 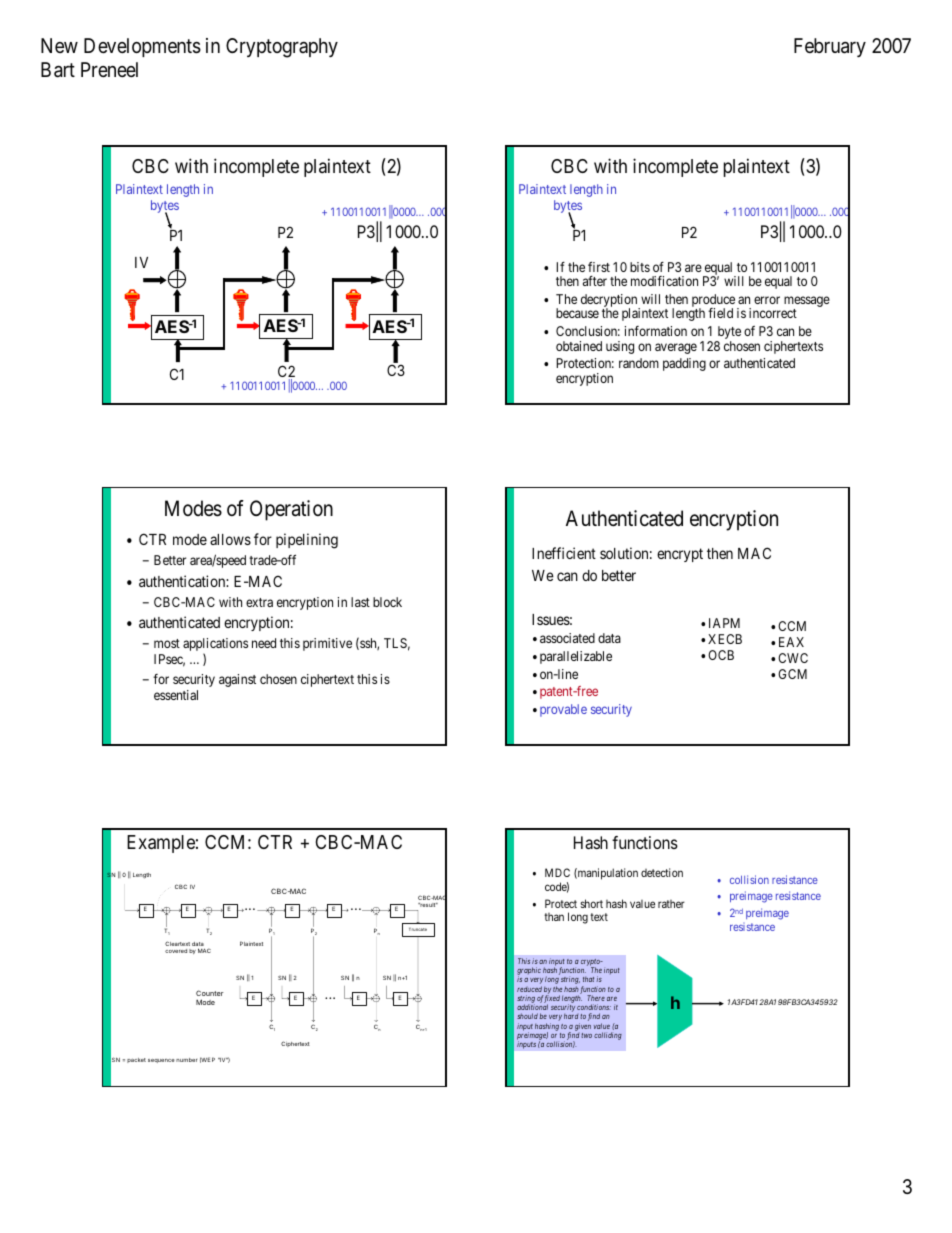 What do you see at coordinates (599, 266) in the image?
I see `first` at bounding box center [599, 266].
